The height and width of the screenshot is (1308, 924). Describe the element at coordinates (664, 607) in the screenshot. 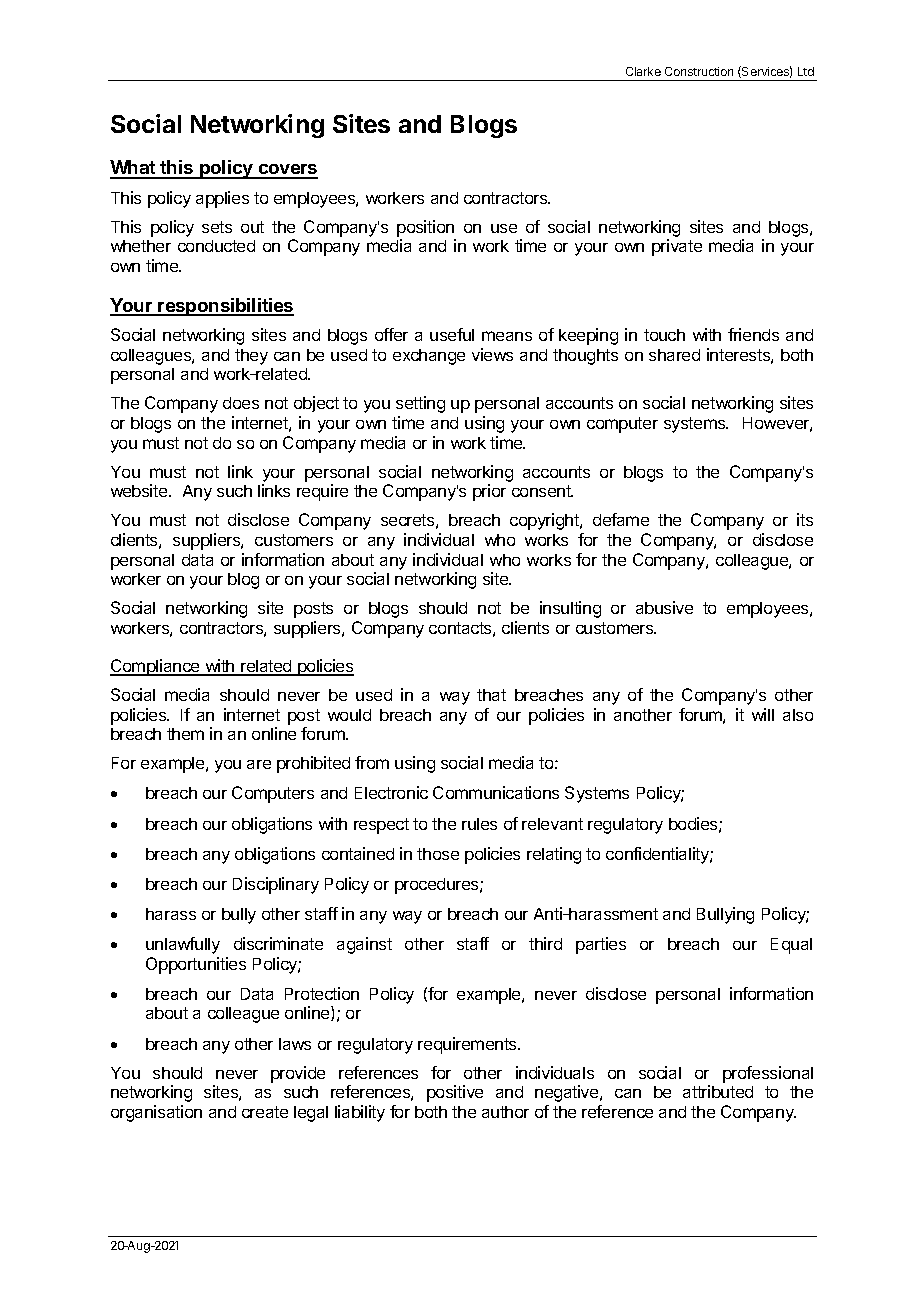

I see `abusive` at that location.
